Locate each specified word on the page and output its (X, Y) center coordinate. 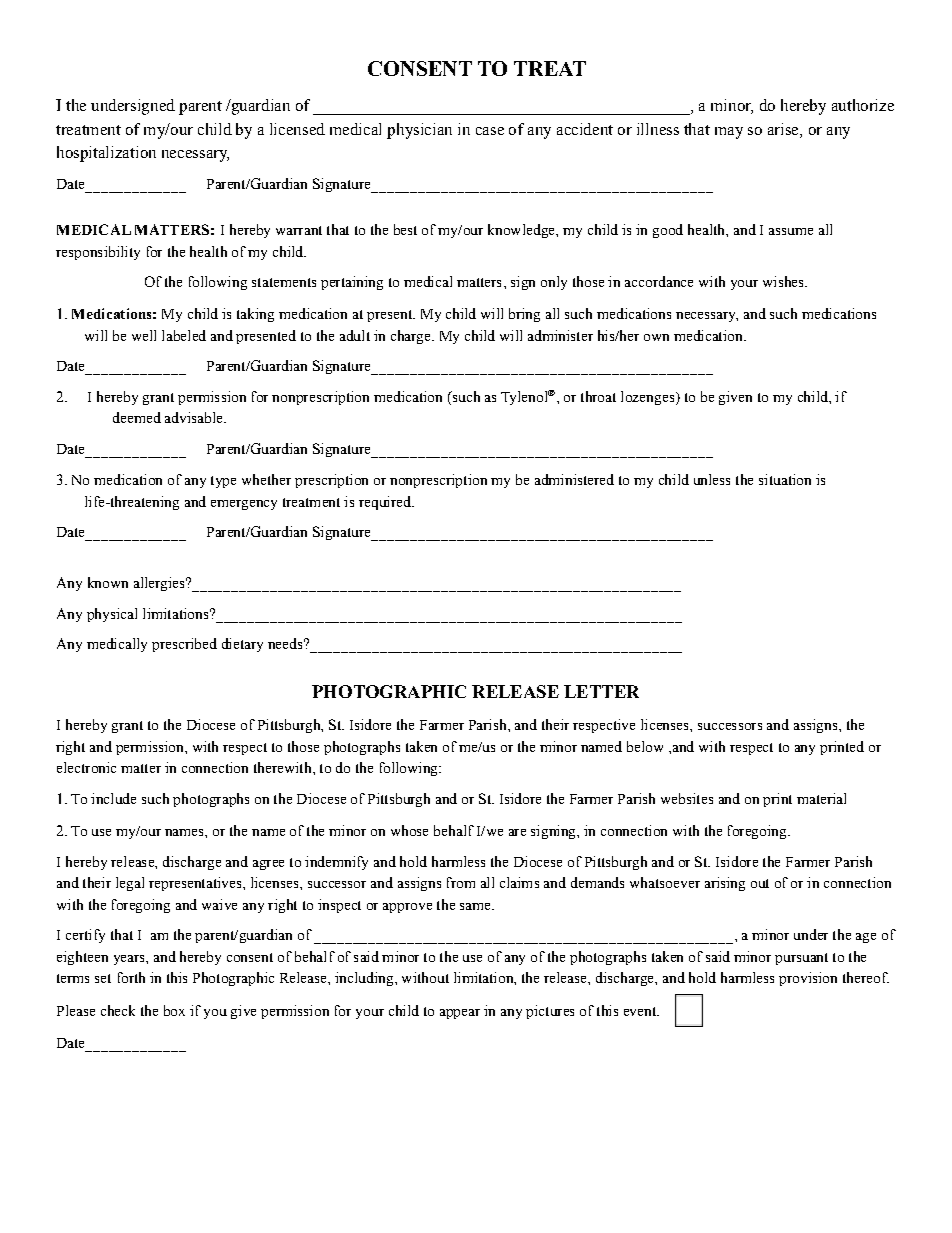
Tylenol (525, 397)
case (490, 131)
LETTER (601, 691)
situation (785, 479)
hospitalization (106, 154)
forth (131, 977)
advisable (195, 417)
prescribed (184, 645)
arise (784, 129)
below (645, 746)
